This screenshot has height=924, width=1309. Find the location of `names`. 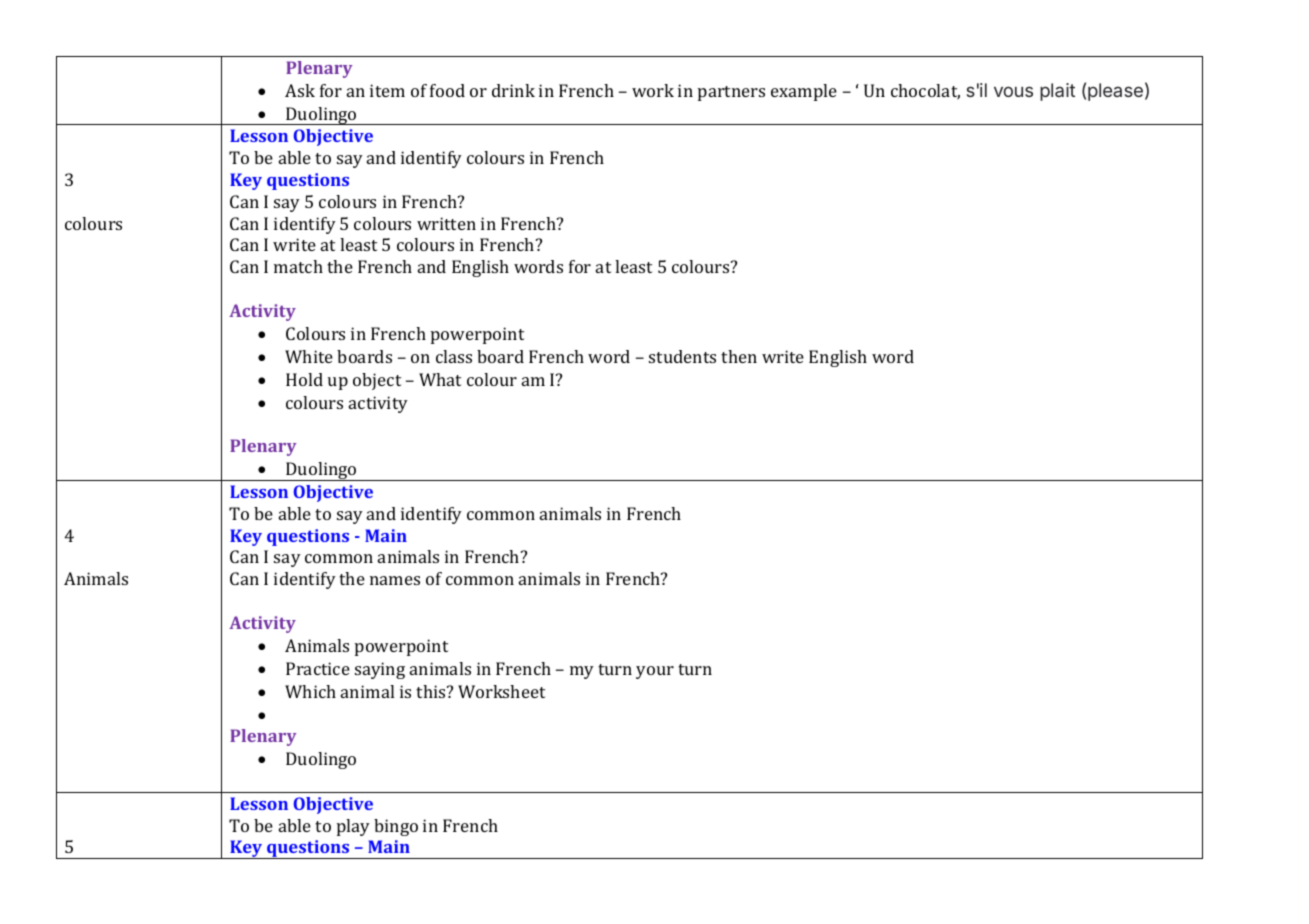

names is located at coordinates (395, 580).
